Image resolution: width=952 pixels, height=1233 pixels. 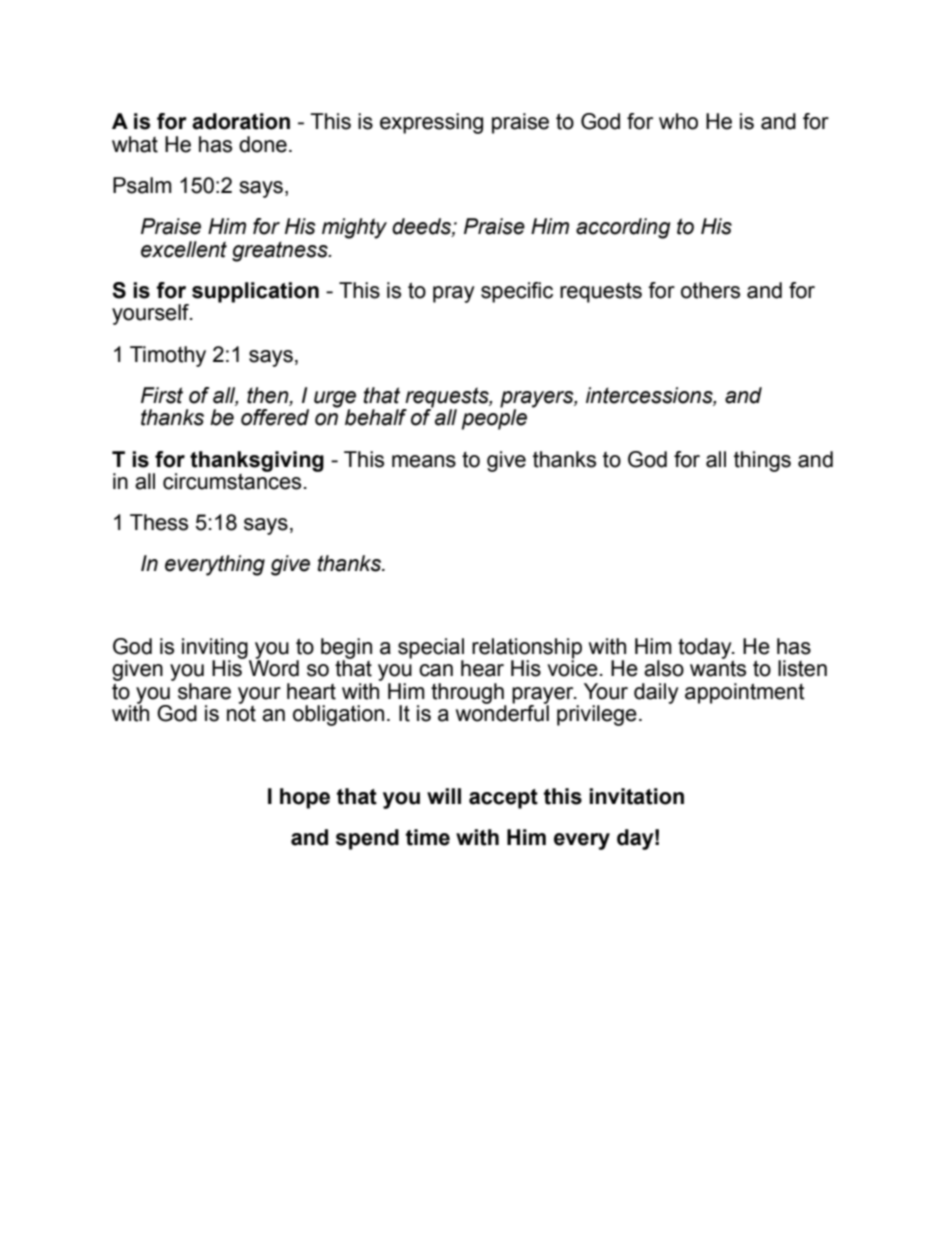 What do you see at coordinates (710, 290) in the image?
I see `others` at bounding box center [710, 290].
